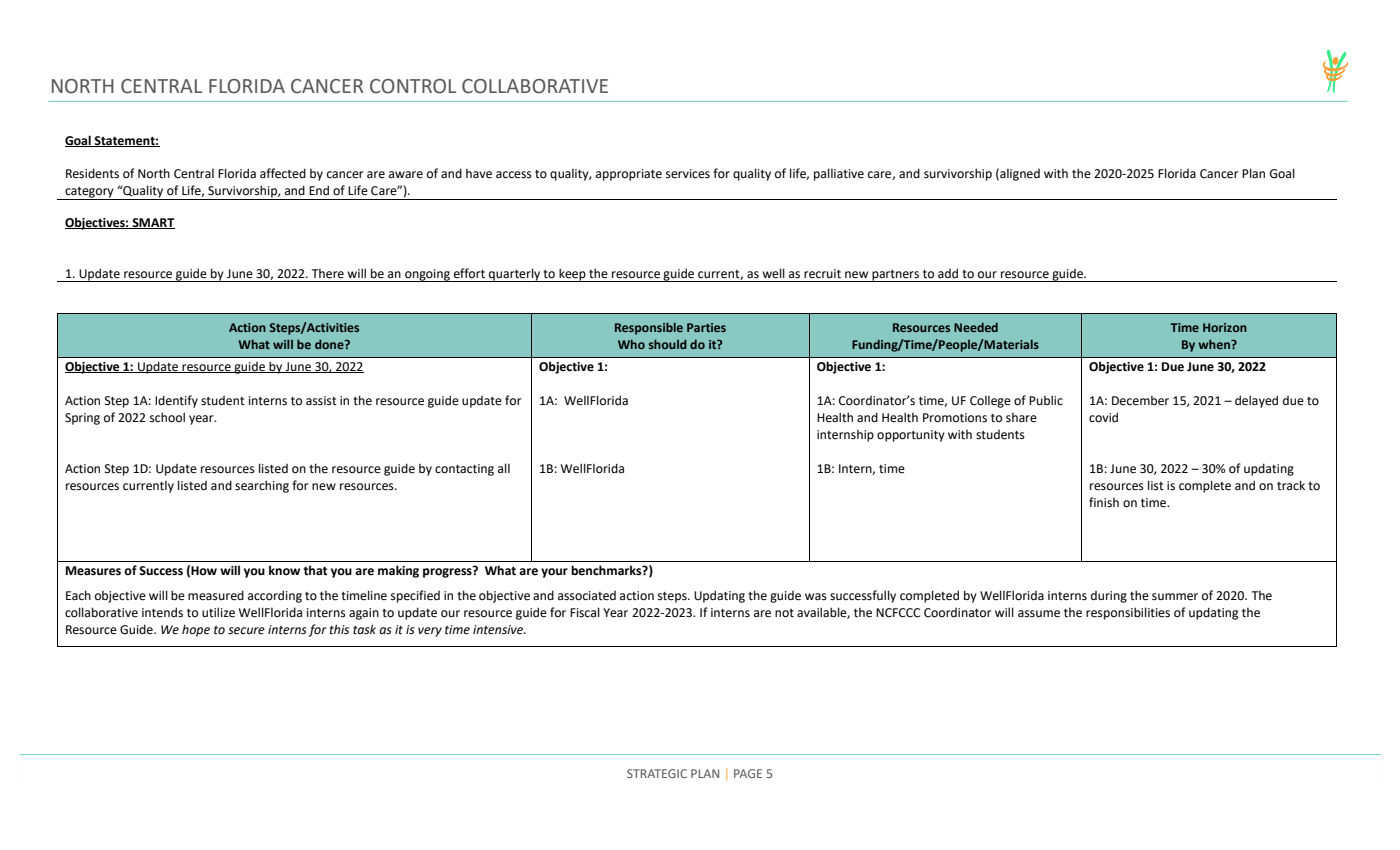 This screenshot has width=1400, height=850. I want to click on know, so click(284, 570).
